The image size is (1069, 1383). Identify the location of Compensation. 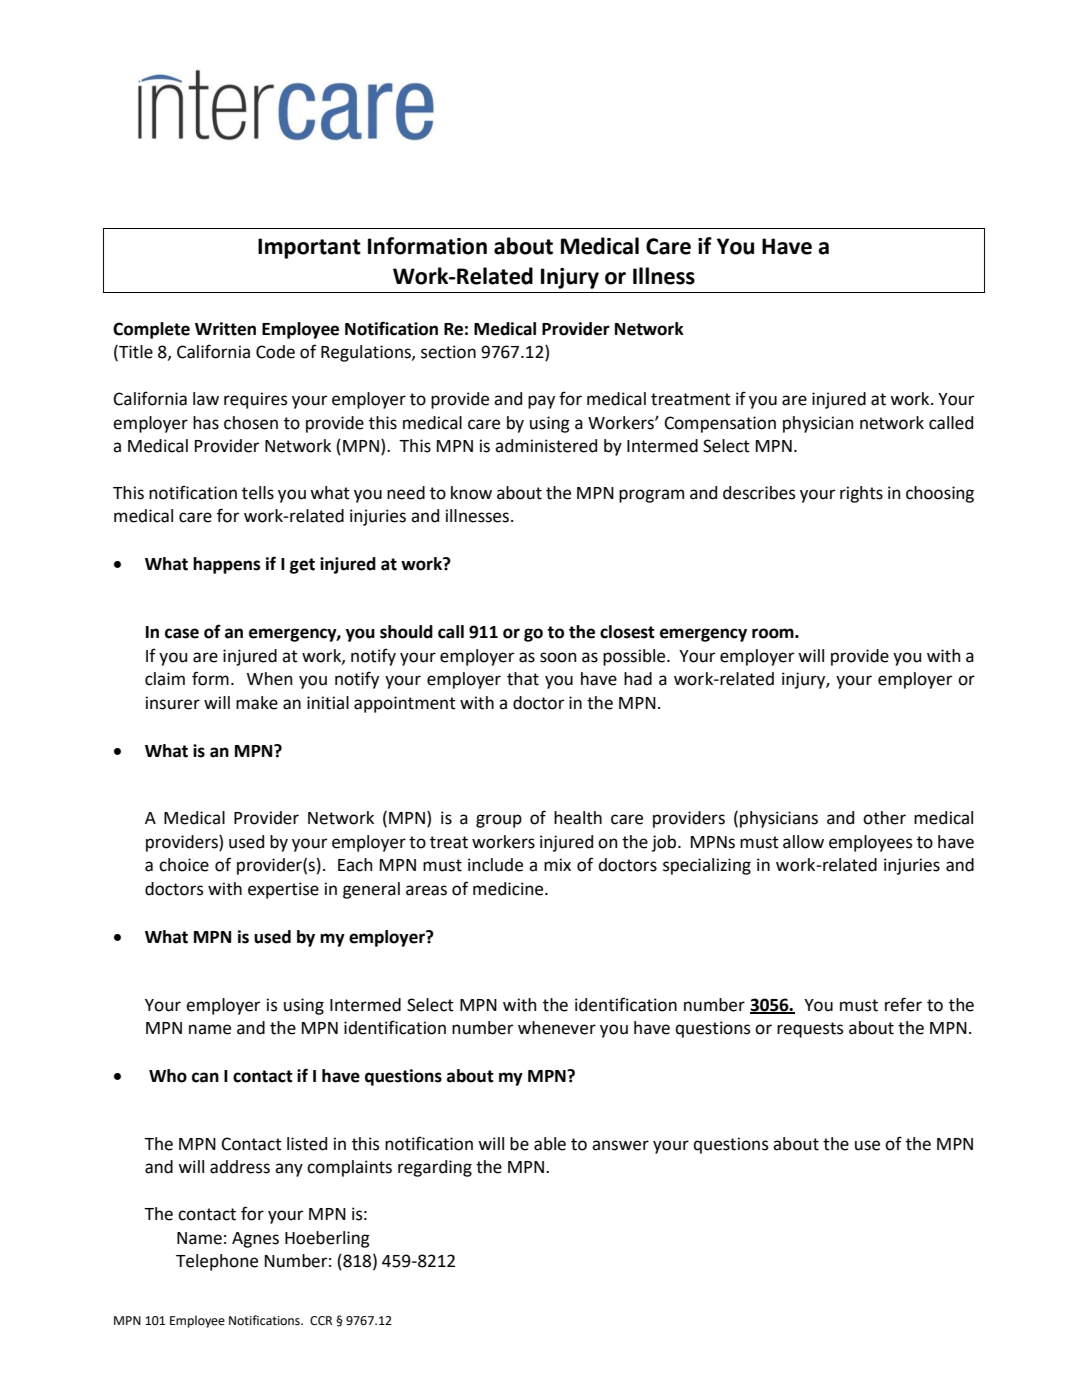
(720, 424).
